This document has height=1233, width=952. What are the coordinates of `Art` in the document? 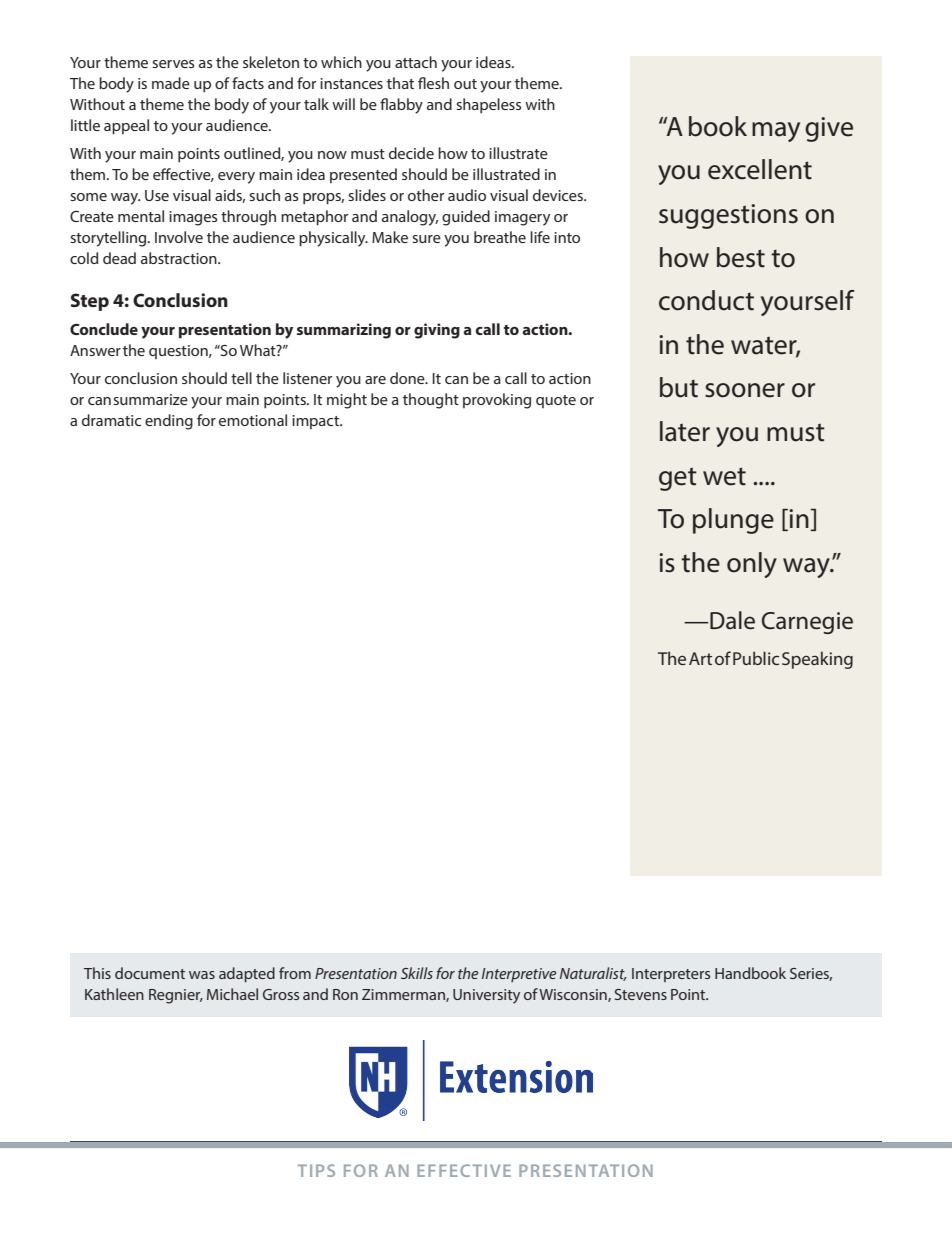 It's located at (700, 658).
